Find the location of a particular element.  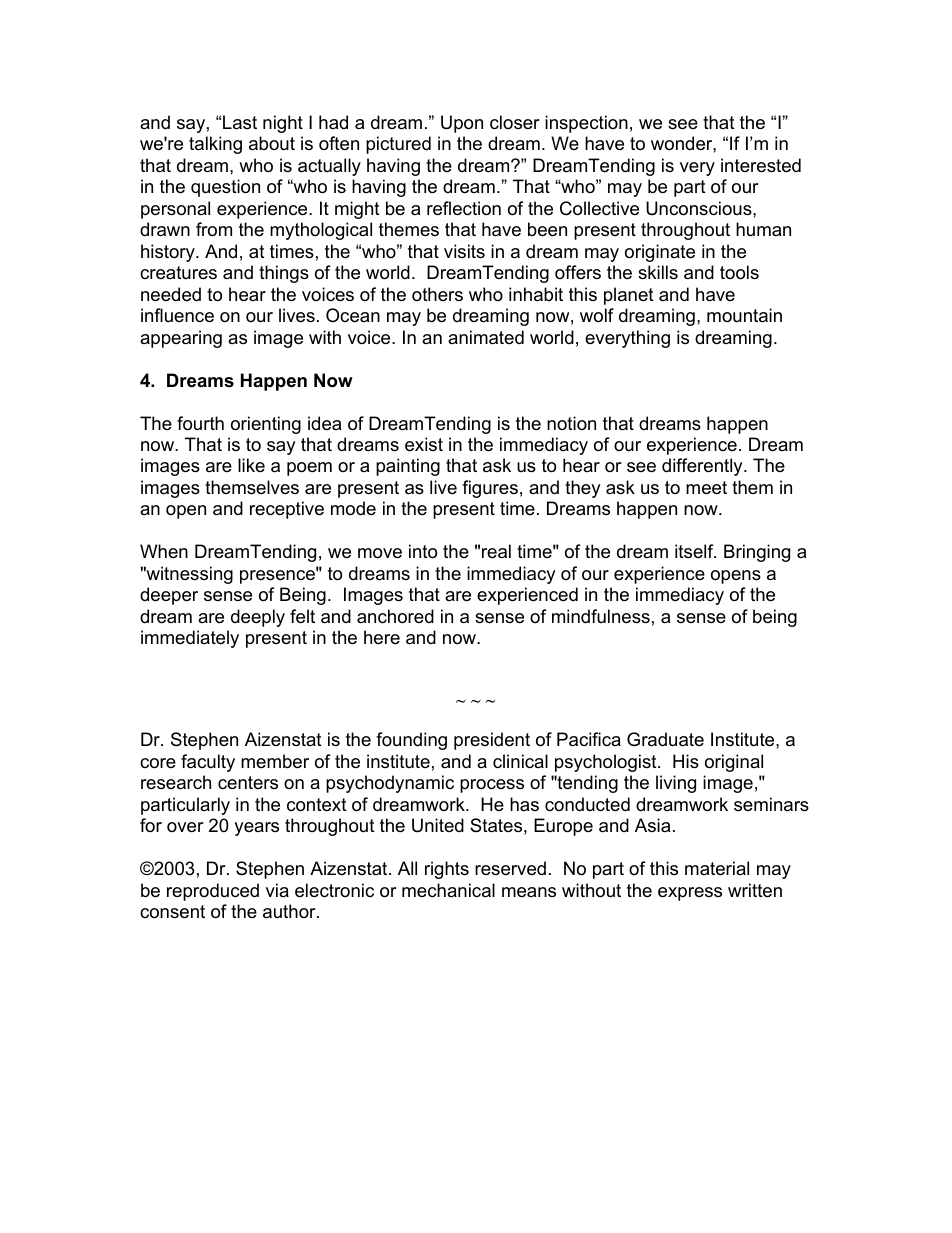

interested is located at coordinates (761, 165).
